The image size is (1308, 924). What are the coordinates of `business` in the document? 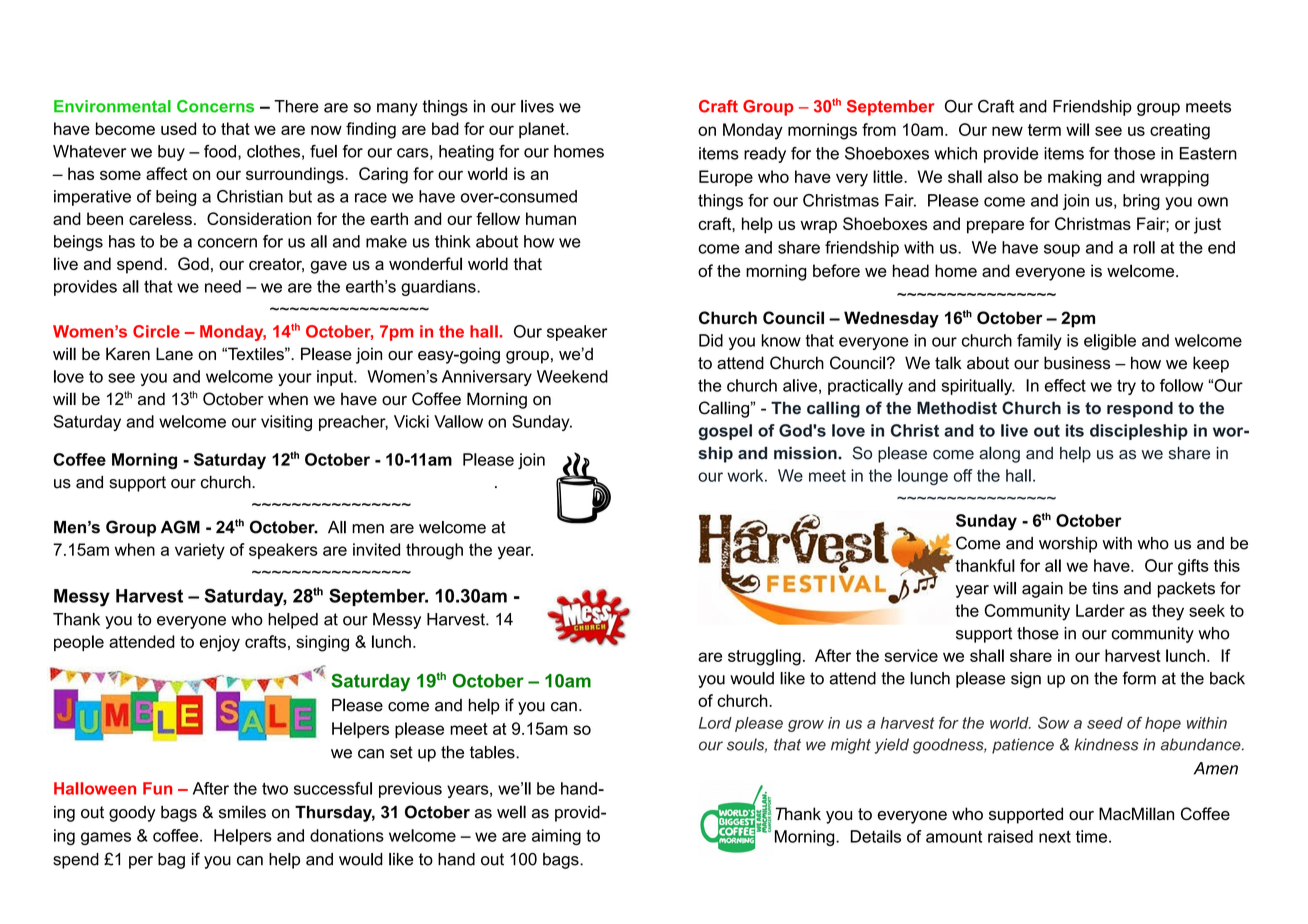 It's located at (1077, 363).
